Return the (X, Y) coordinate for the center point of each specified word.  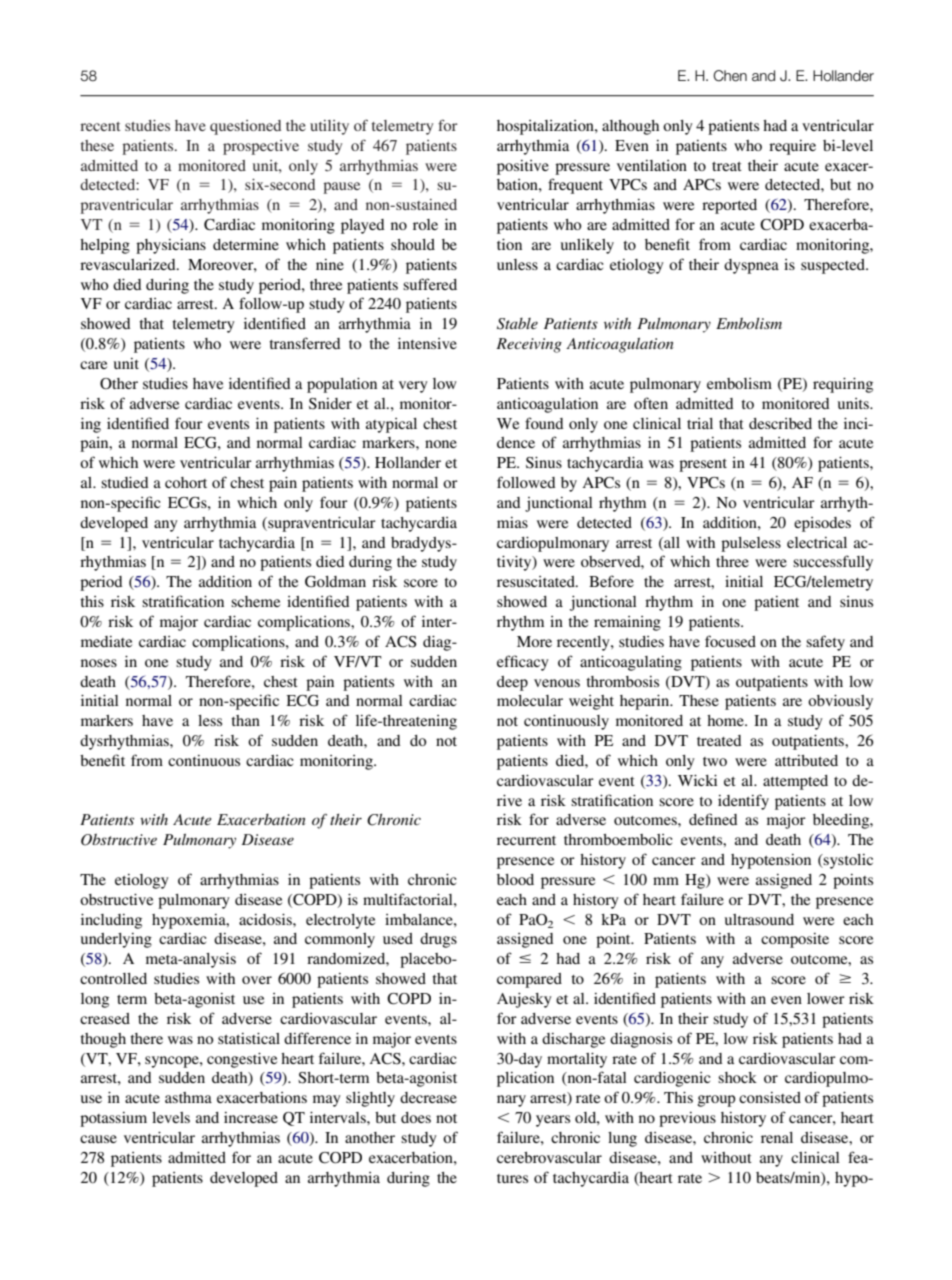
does (416, 1117)
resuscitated (537, 581)
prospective (261, 147)
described (780, 423)
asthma (188, 1097)
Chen (730, 76)
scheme (255, 601)
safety (825, 643)
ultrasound (759, 919)
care (93, 365)
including (111, 921)
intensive (427, 343)
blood (515, 879)
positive (523, 167)
